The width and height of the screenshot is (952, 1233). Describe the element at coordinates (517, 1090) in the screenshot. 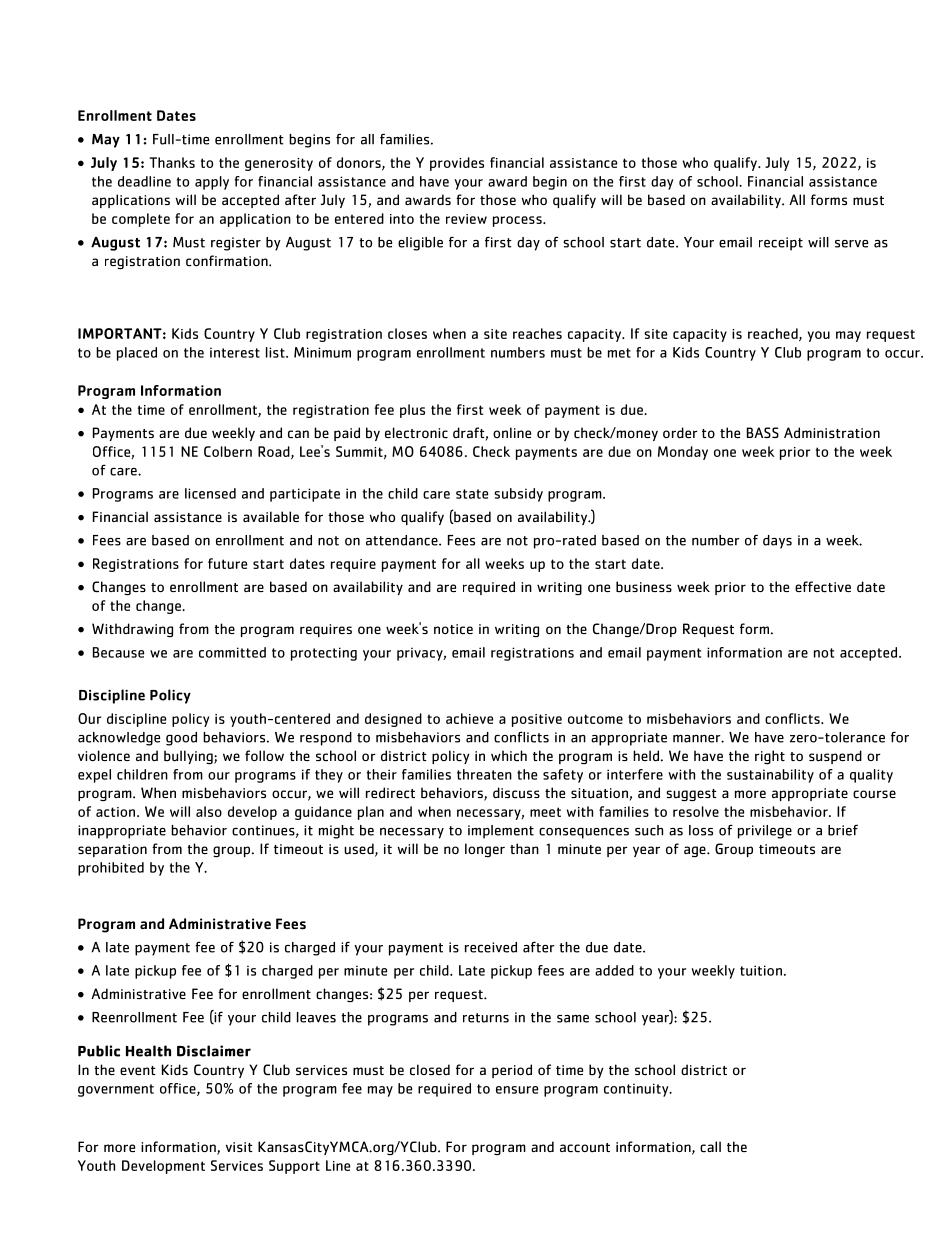

I see `ensure` at that location.
